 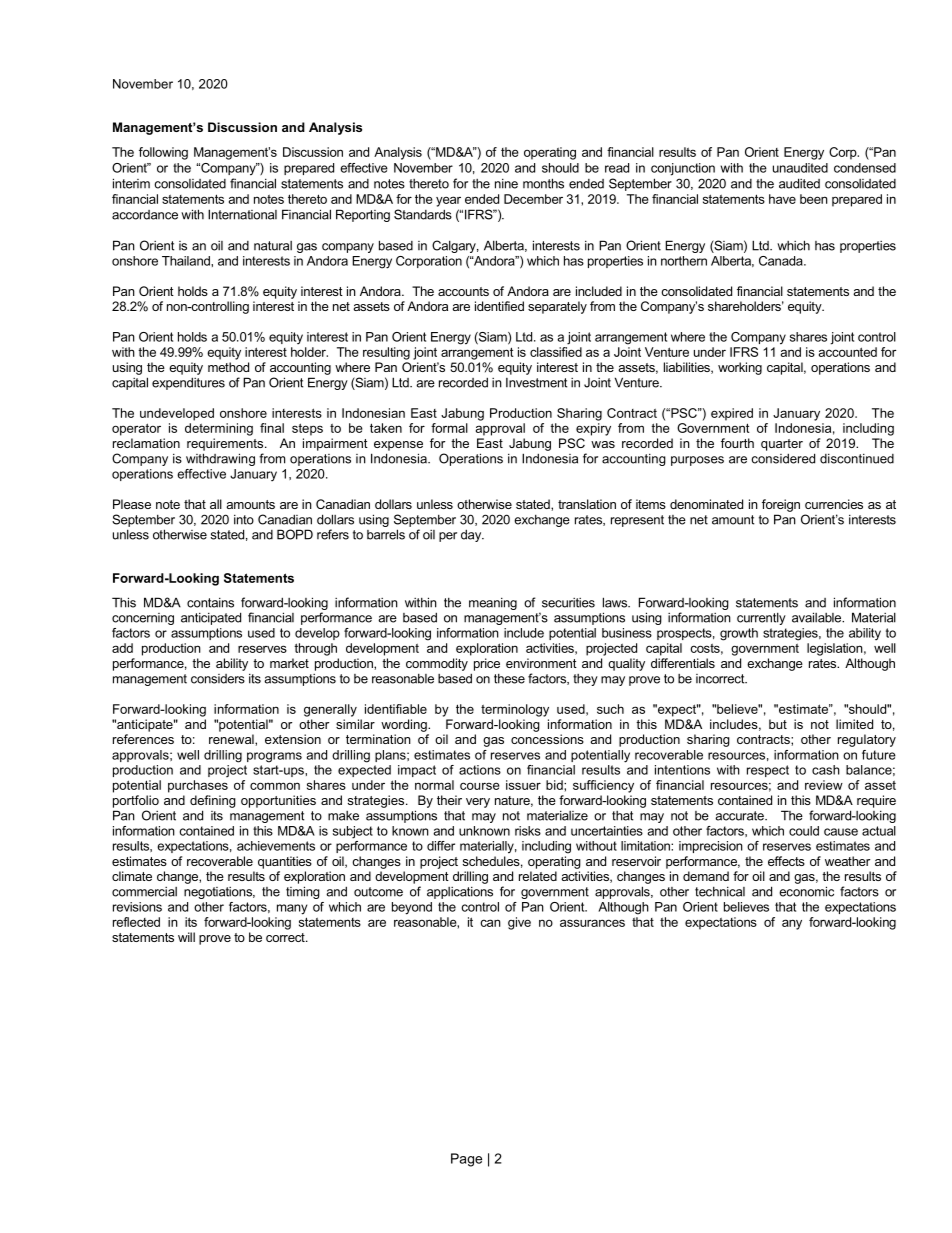 I want to click on have, so click(x=782, y=199).
